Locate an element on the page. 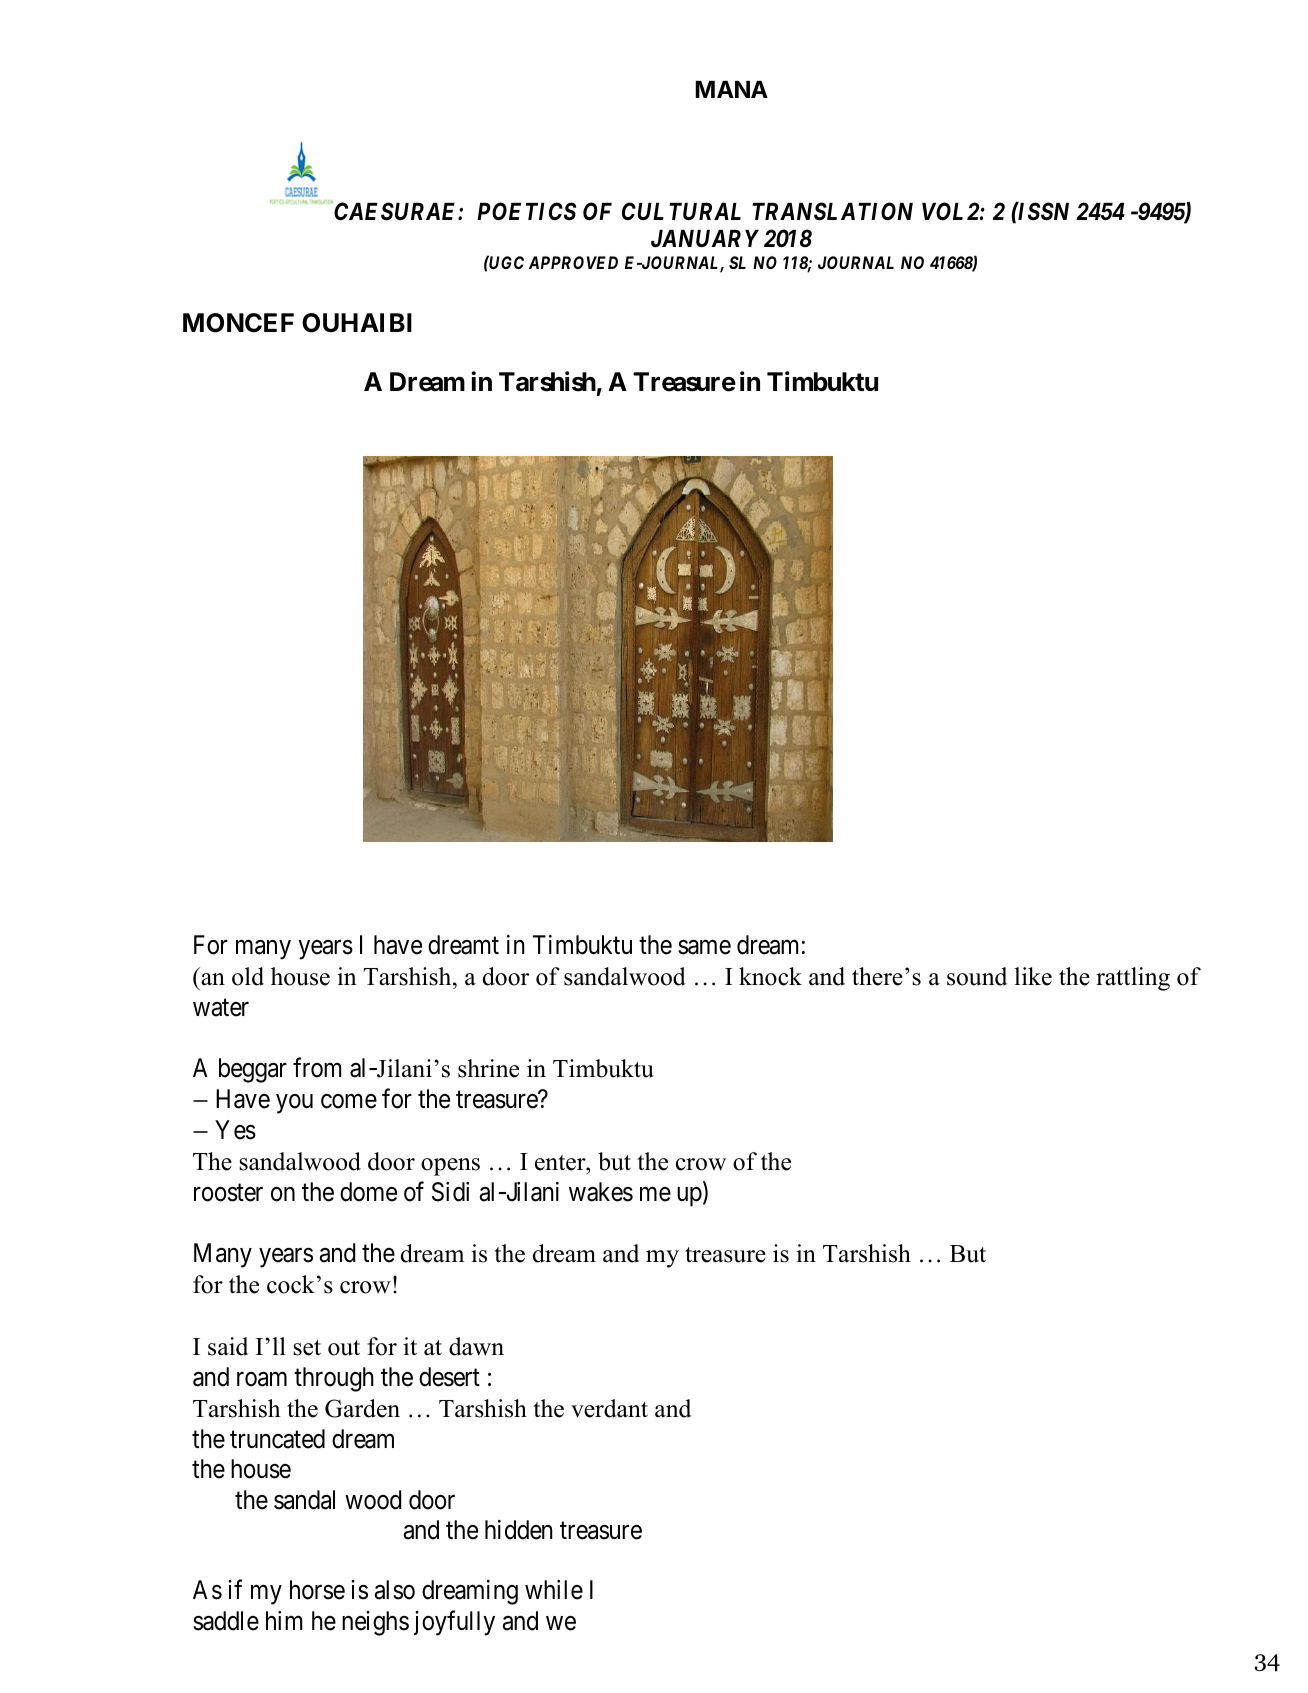 The height and width of the page is (1693, 1308). horse is located at coordinates (317, 1590).
